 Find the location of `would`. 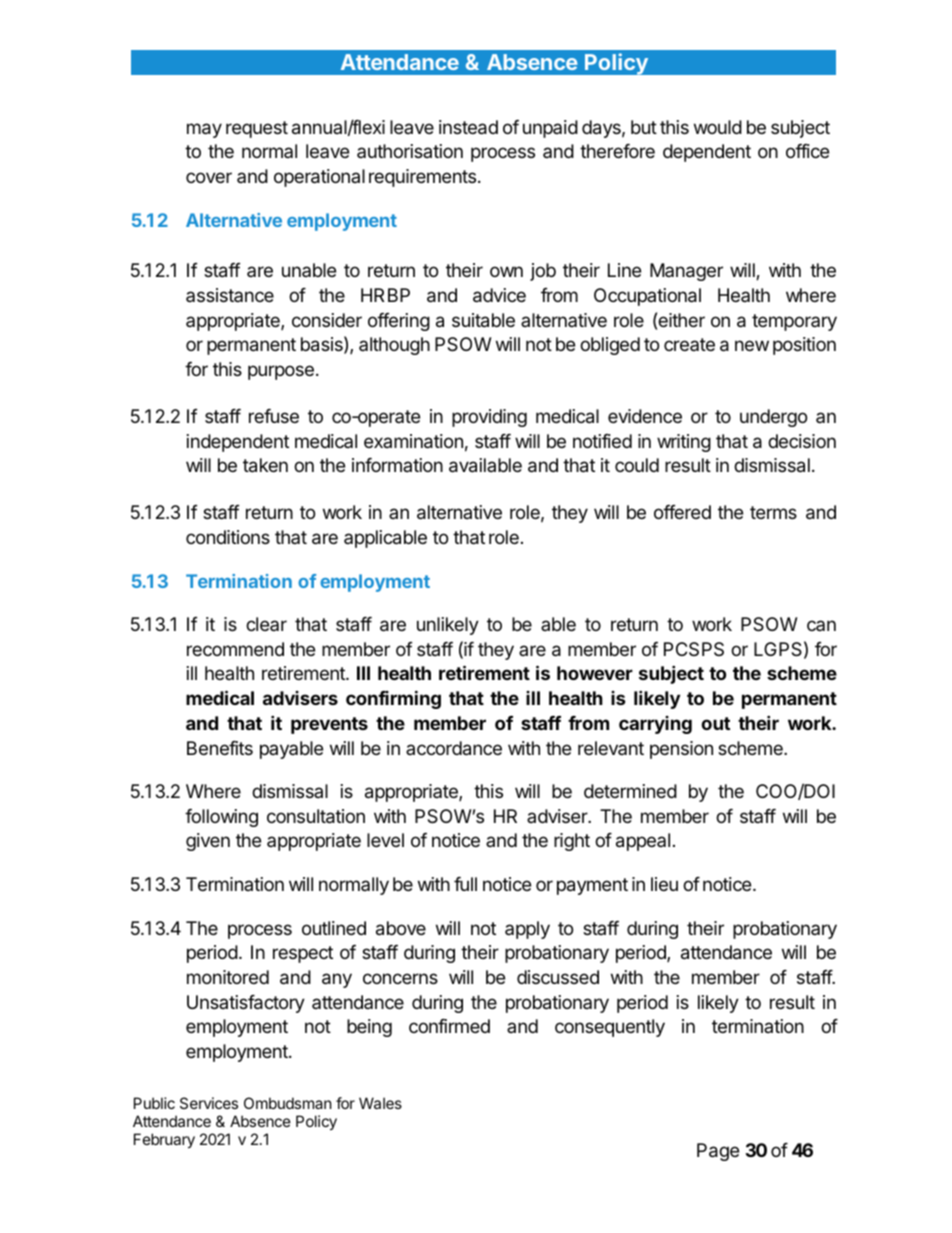

would is located at coordinates (718, 127).
